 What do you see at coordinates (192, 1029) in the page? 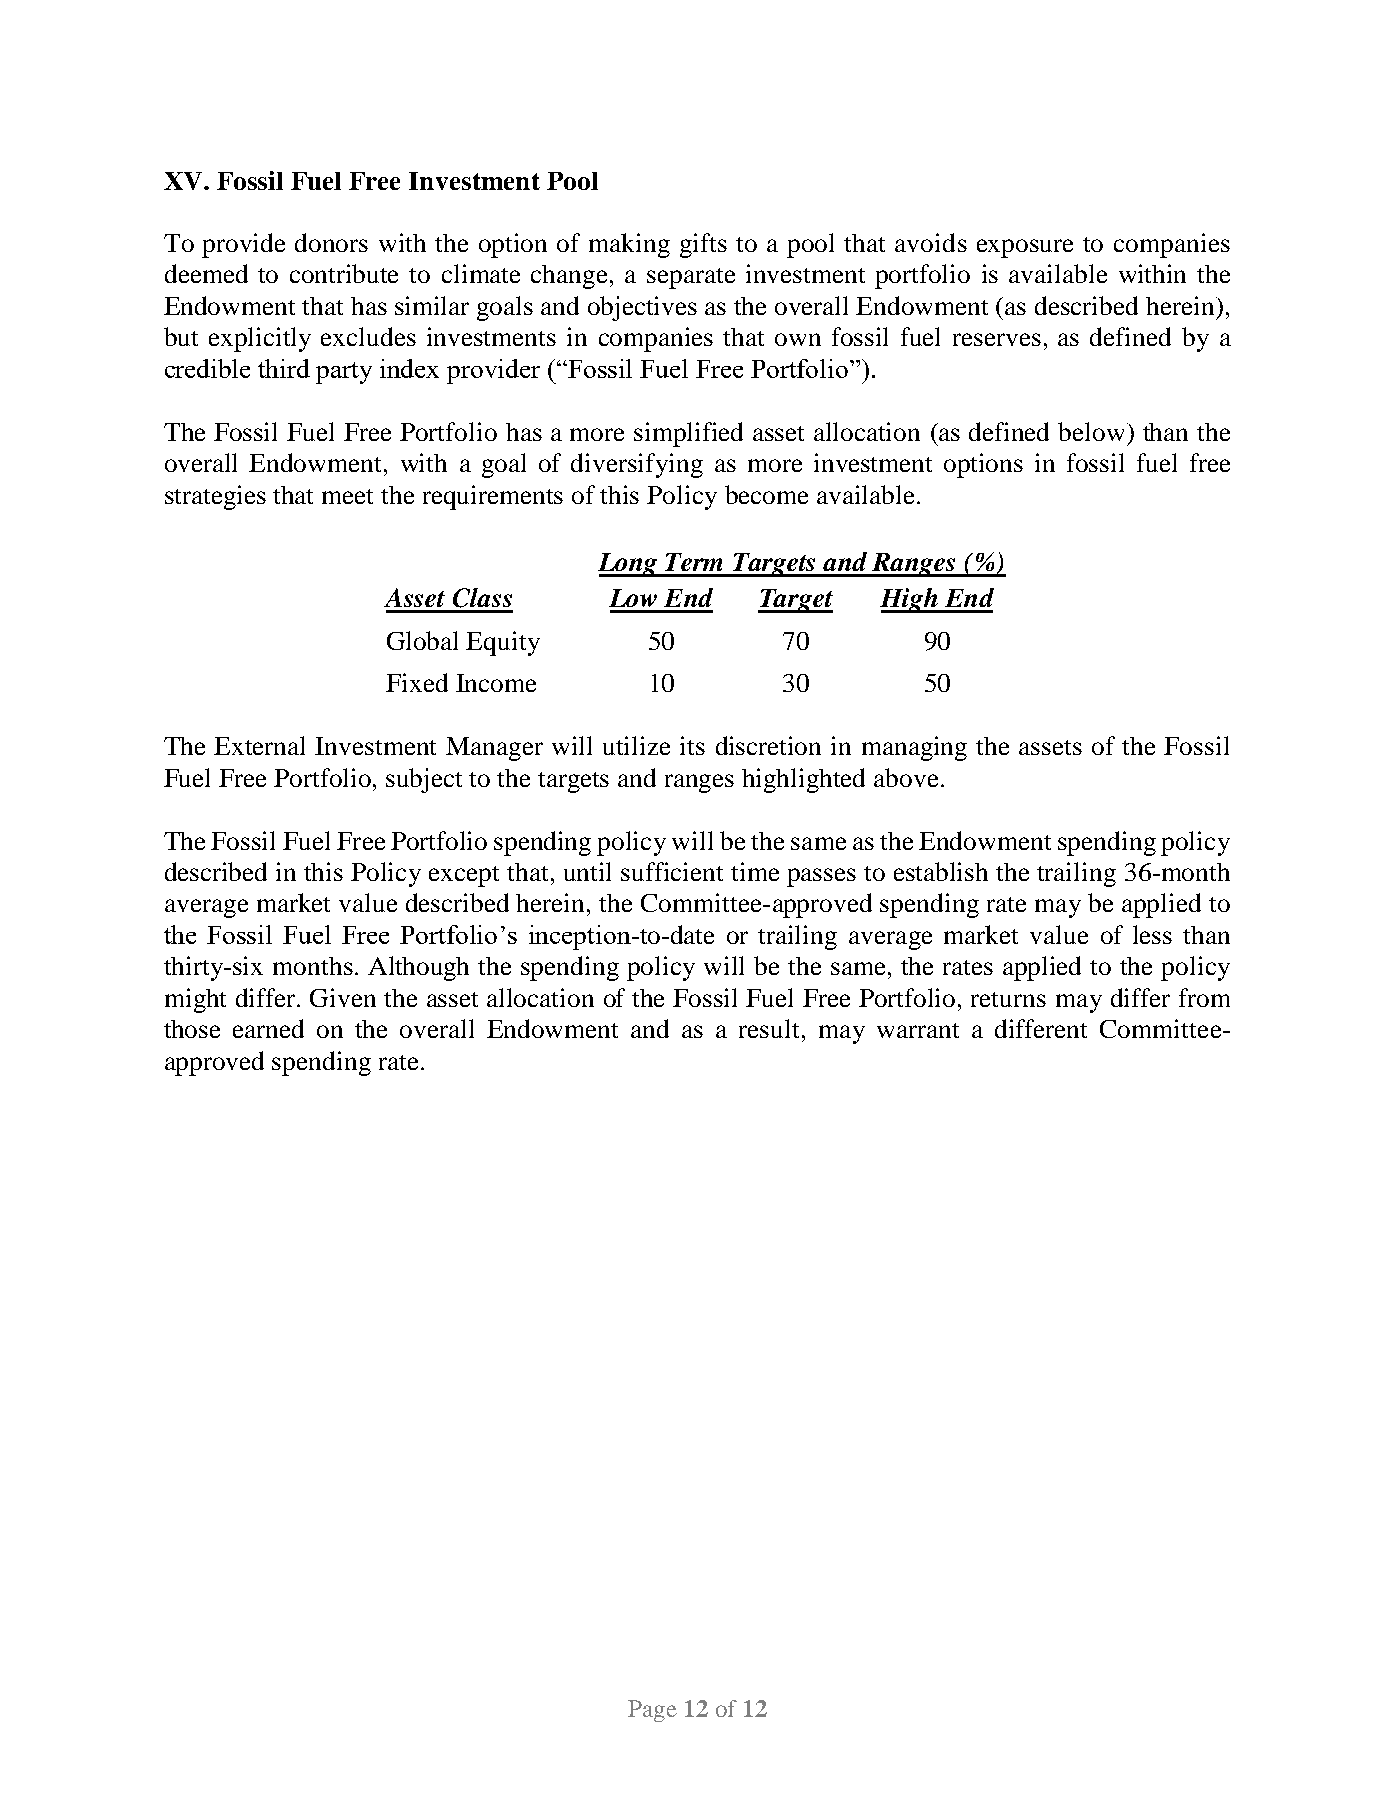
I see `those` at bounding box center [192, 1029].
